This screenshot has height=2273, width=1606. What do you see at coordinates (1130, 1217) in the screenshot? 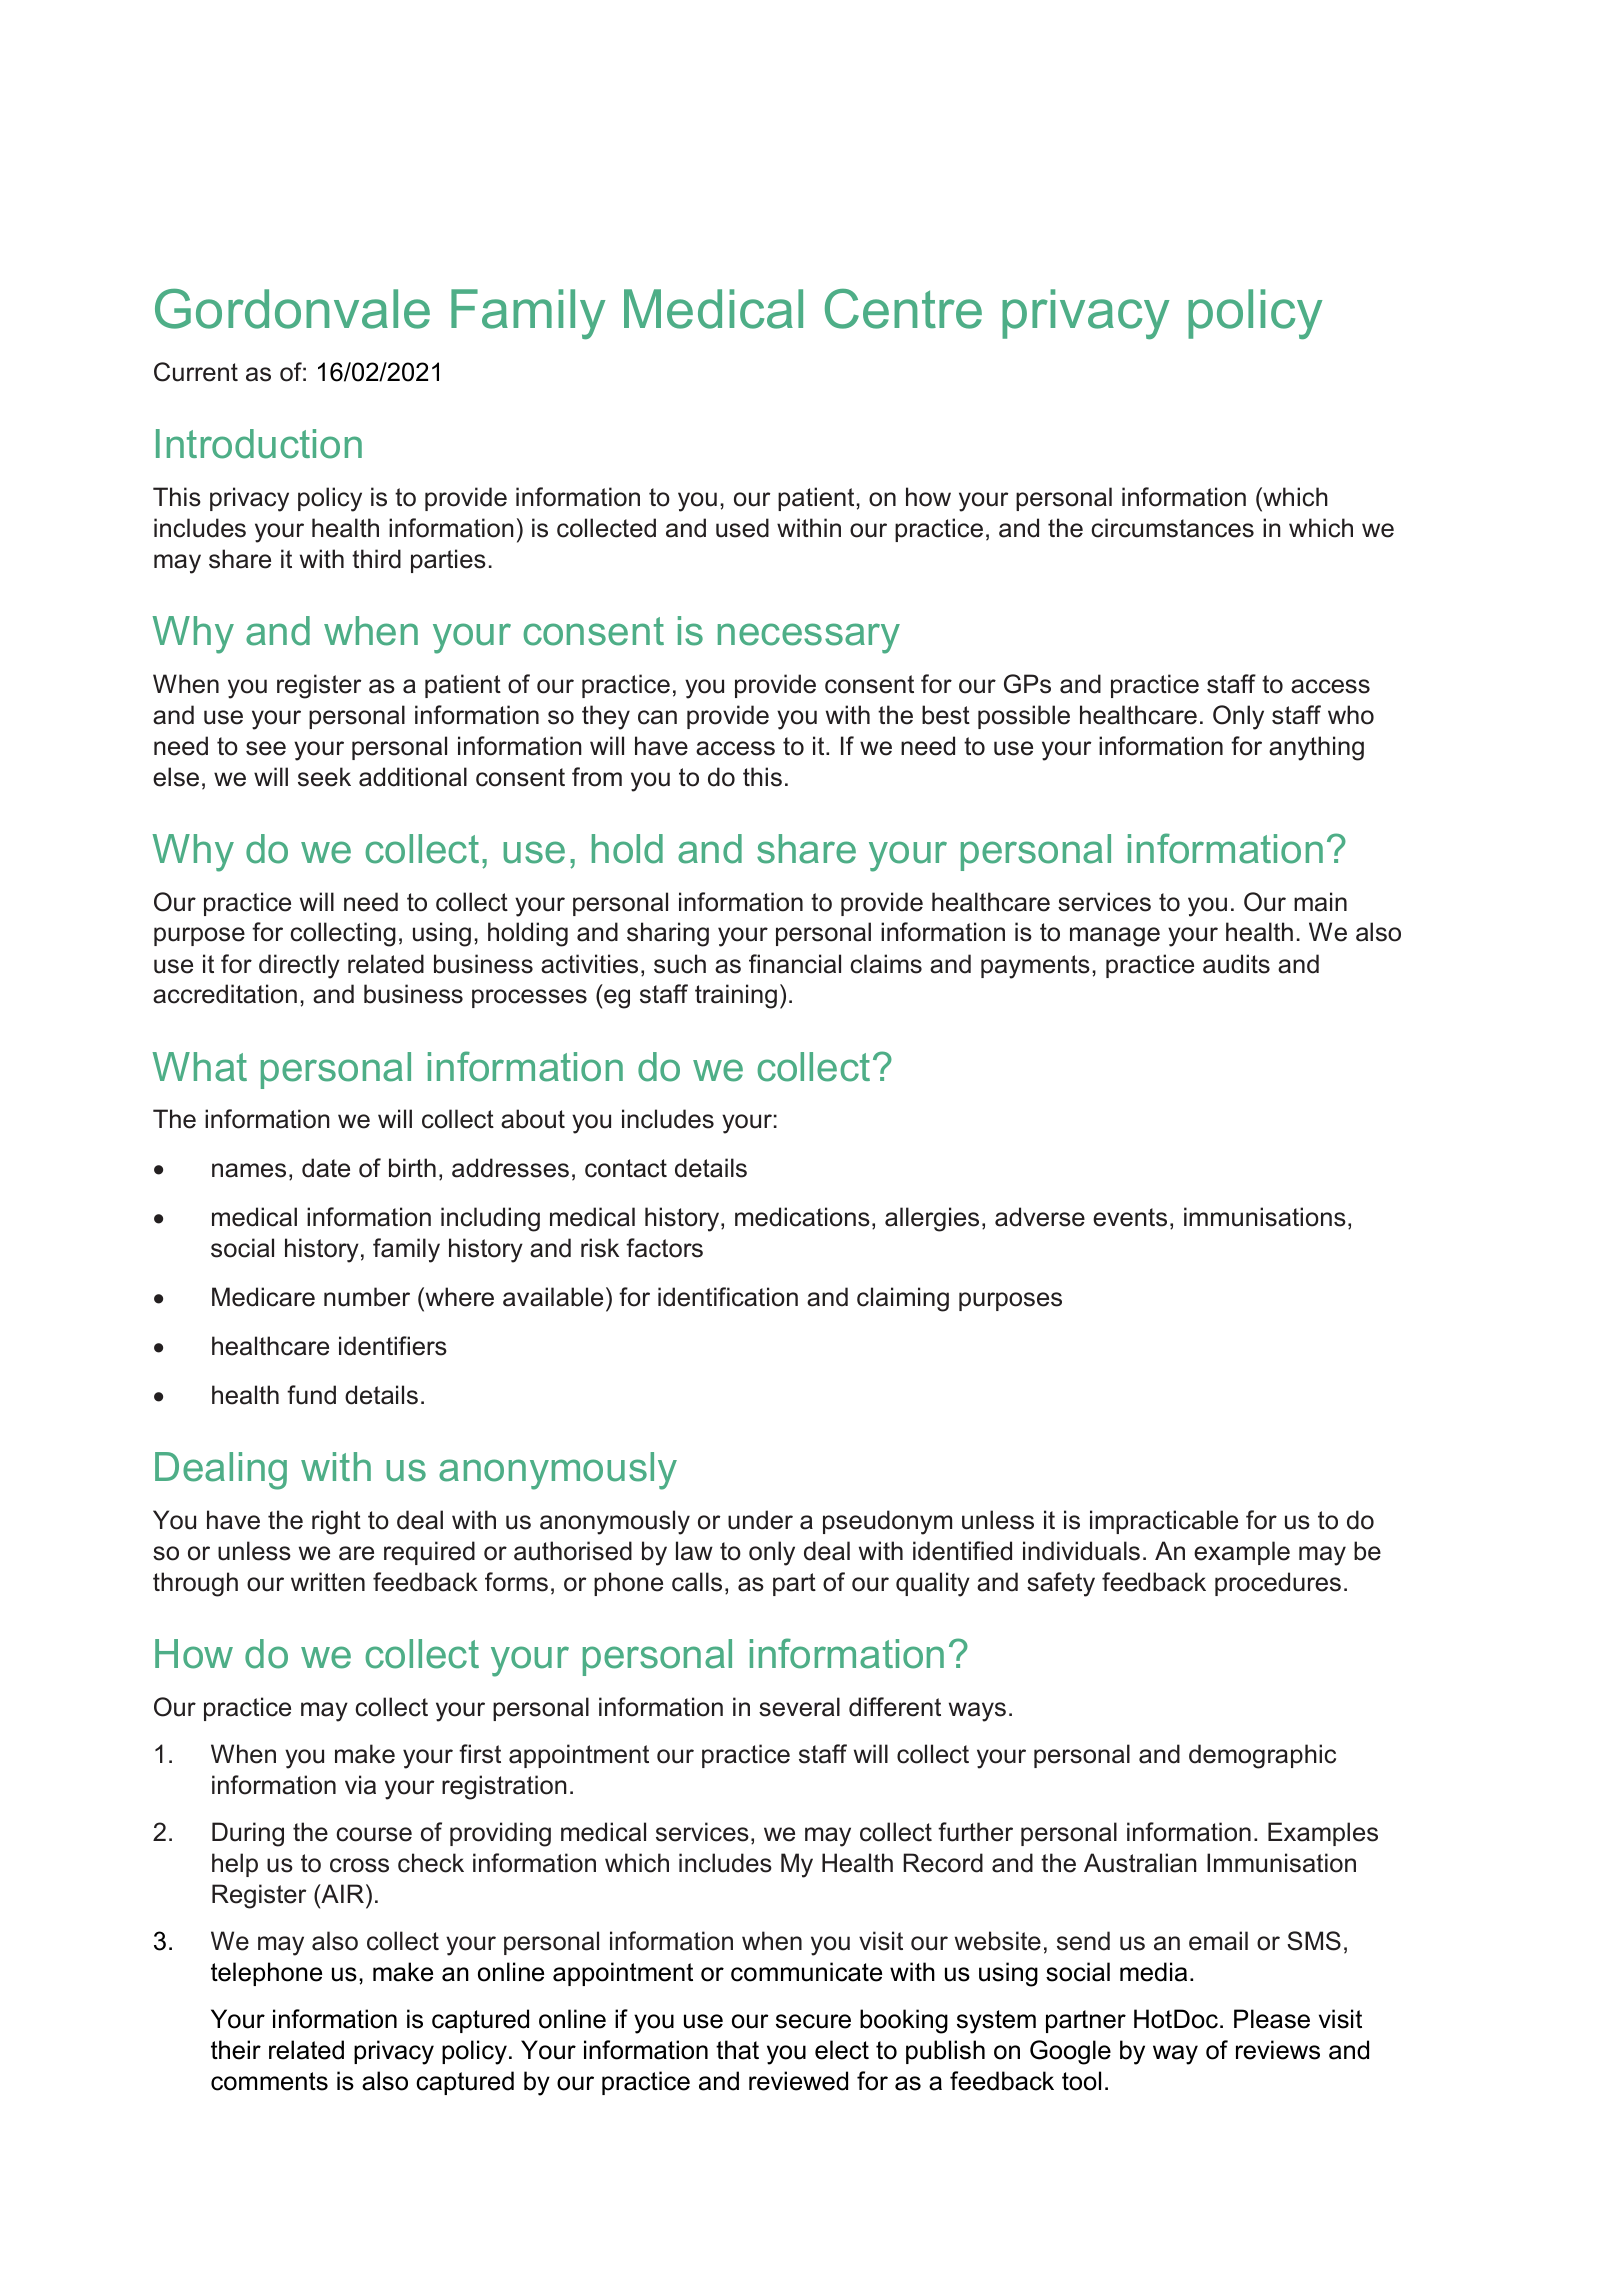
I see `events` at bounding box center [1130, 1217].
